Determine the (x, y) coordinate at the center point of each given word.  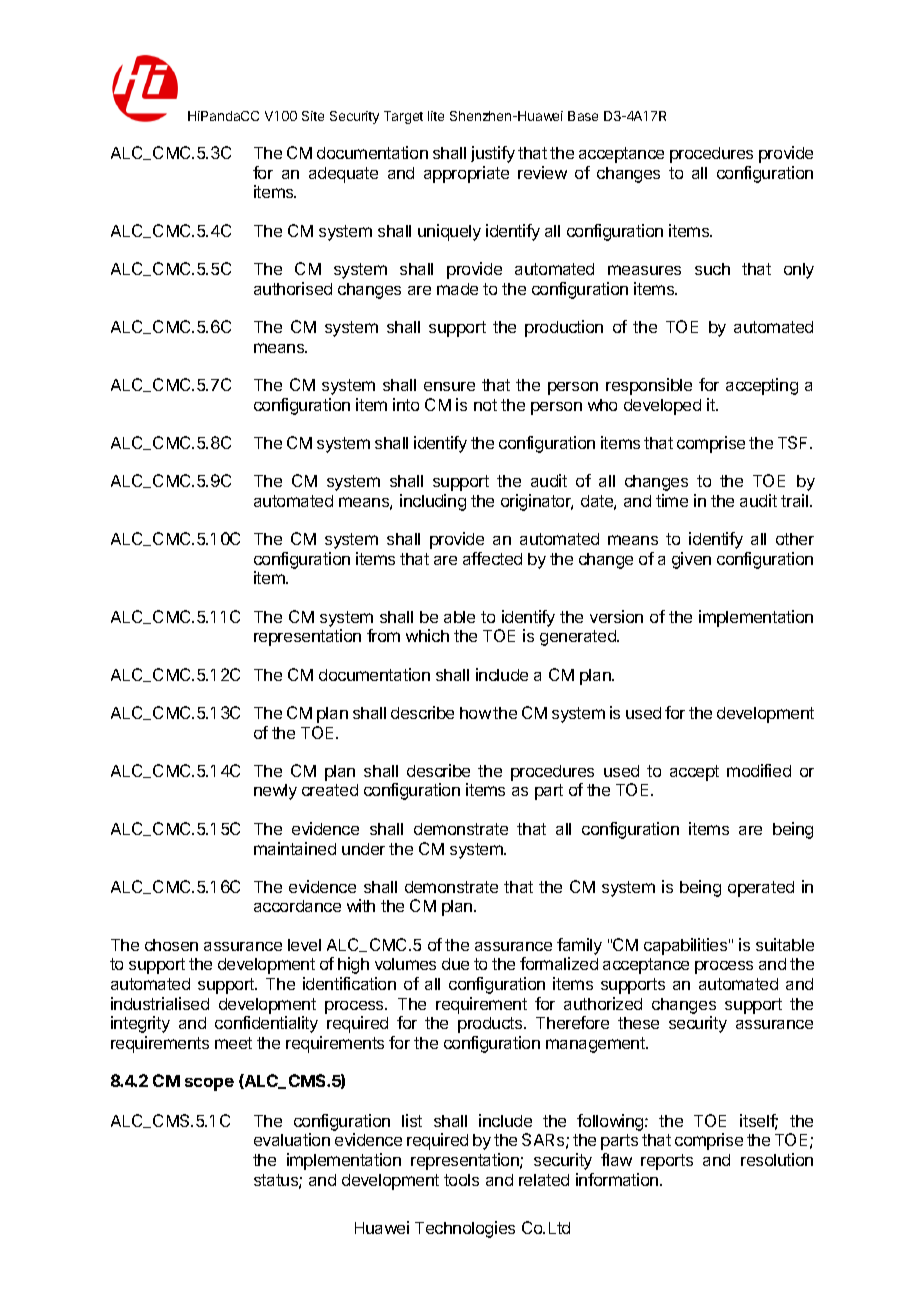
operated (761, 889)
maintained (295, 848)
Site (313, 116)
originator (537, 502)
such (712, 269)
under (363, 849)
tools (461, 1180)
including (433, 502)
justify (493, 154)
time (672, 500)
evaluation (292, 1139)
